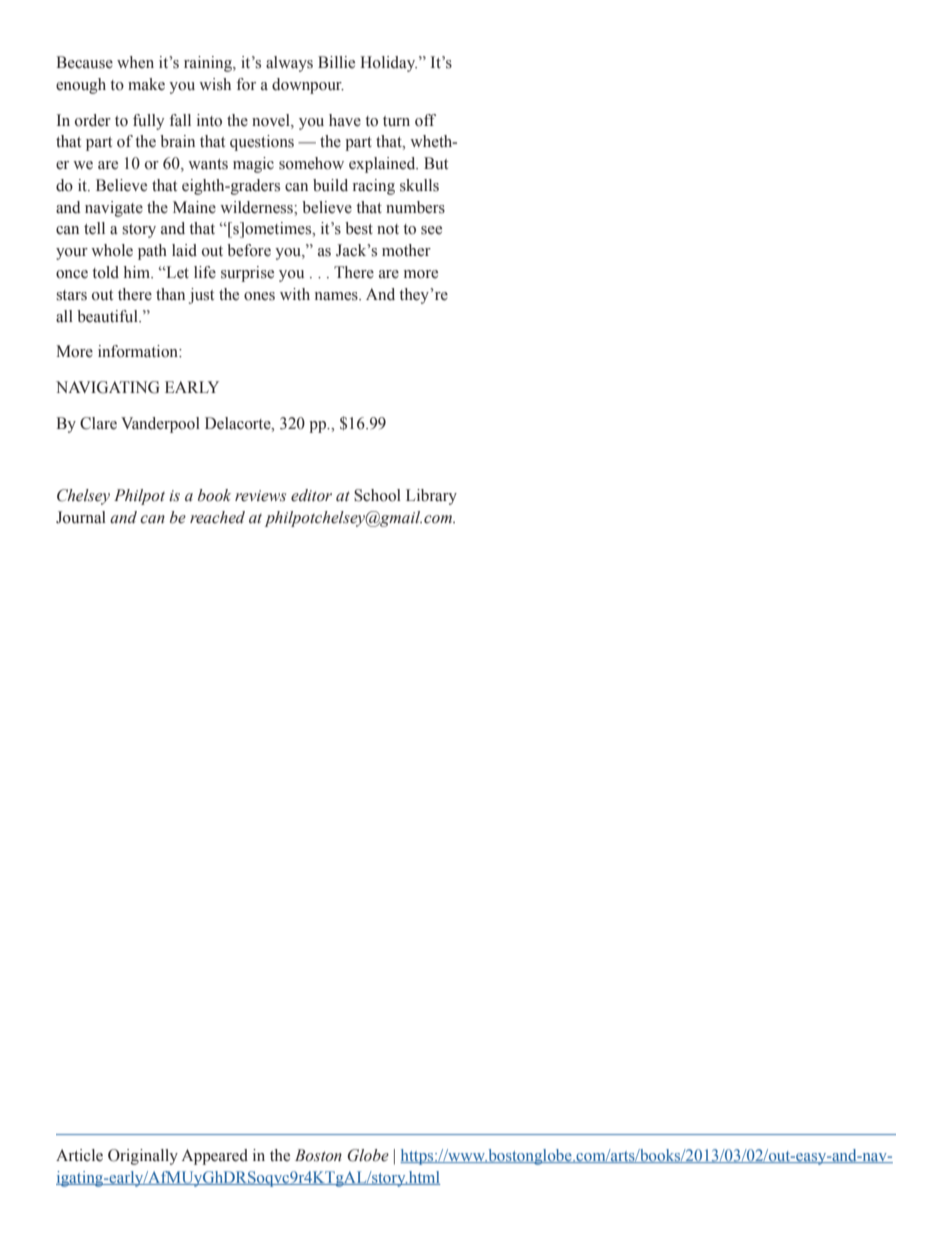  Describe the element at coordinates (217, 517) in the screenshot. I see `reached` at that location.
